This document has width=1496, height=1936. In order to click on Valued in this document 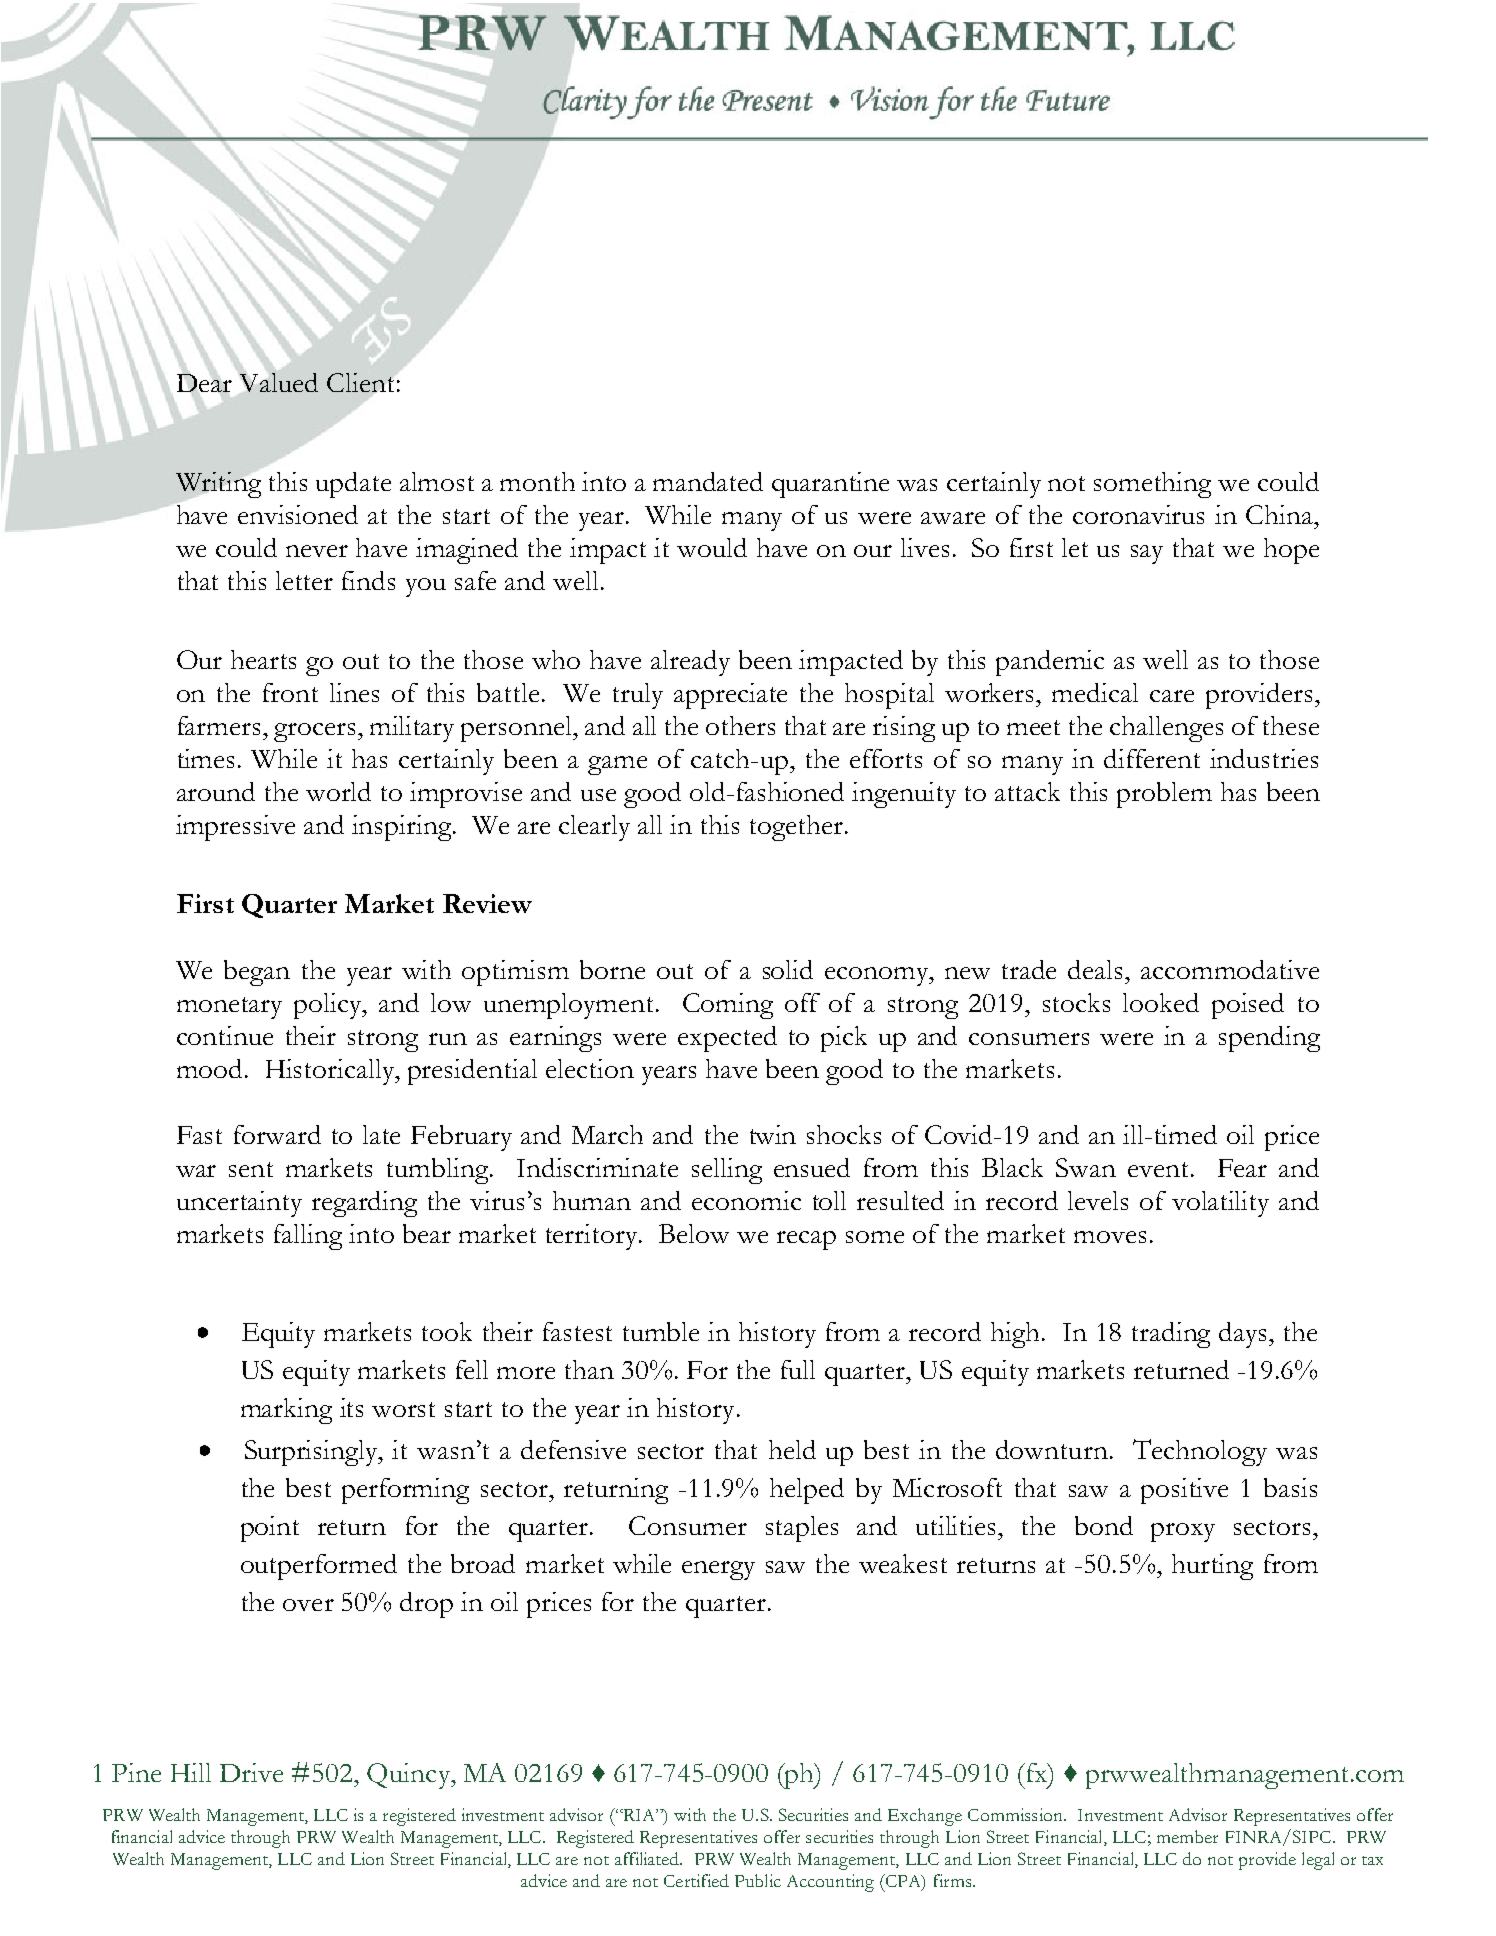, I will do `click(279, 382)`.
